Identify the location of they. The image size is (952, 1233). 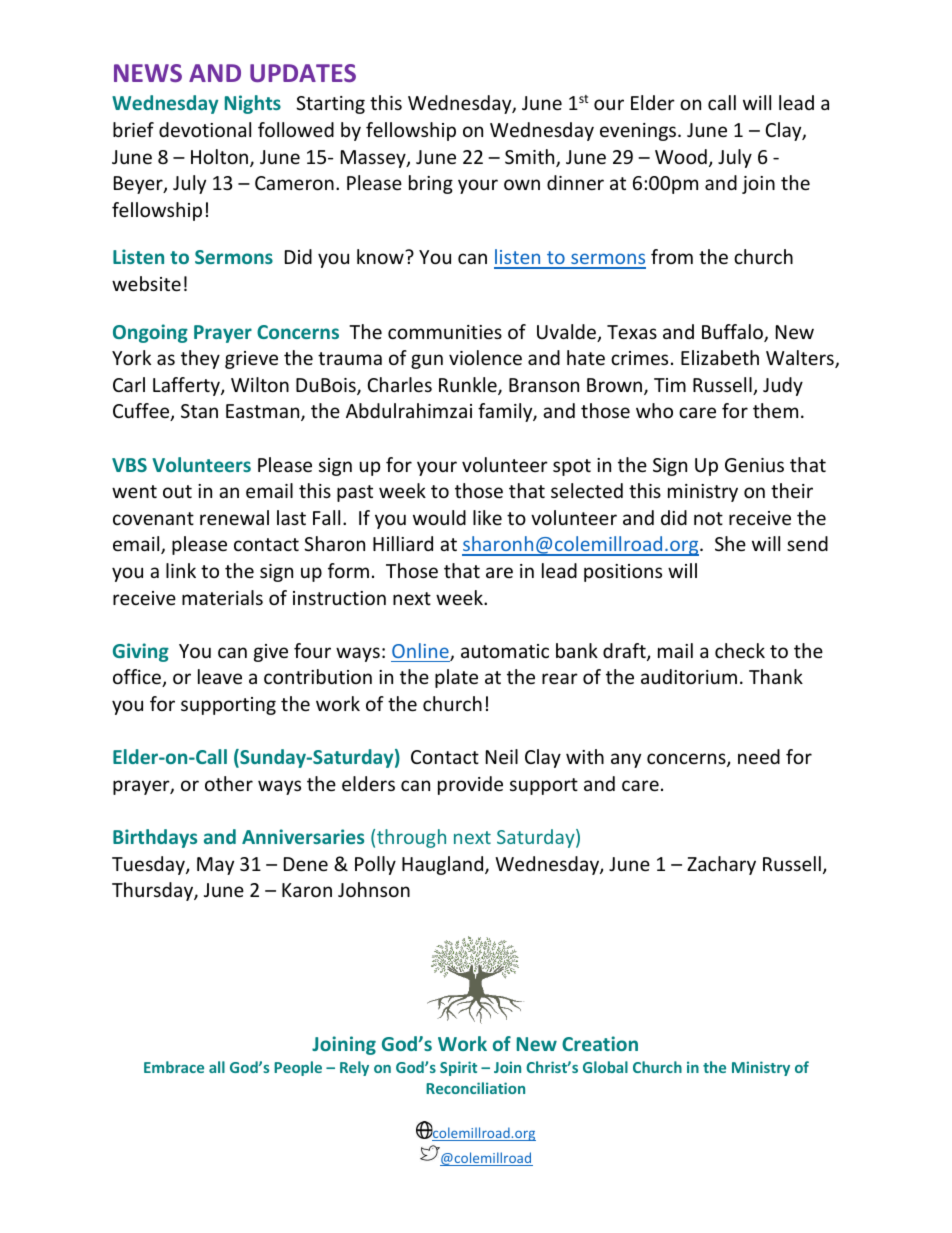
(200, 359).
